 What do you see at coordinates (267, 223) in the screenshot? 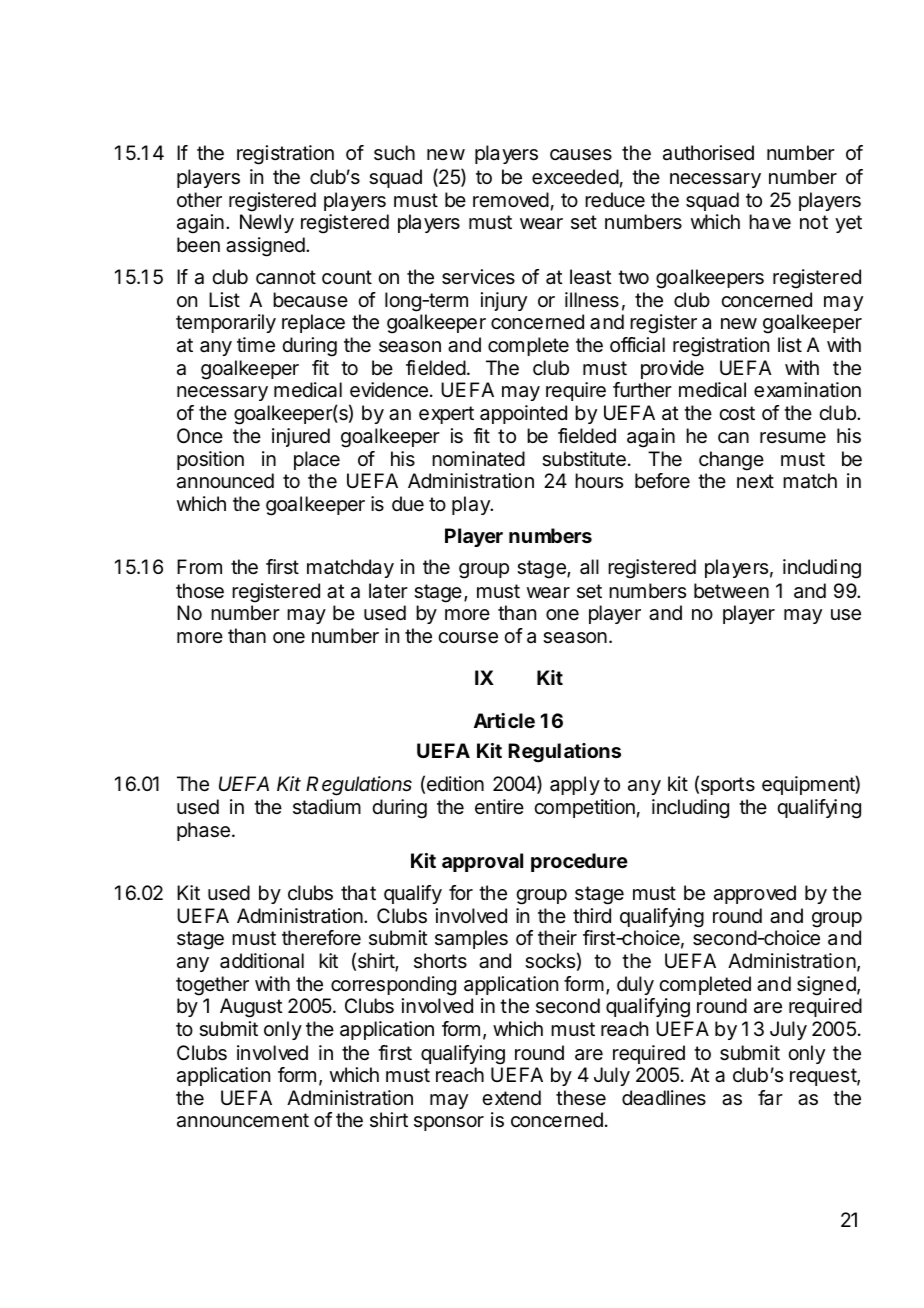
I see `Newly` at bounding box center [267, 223].
